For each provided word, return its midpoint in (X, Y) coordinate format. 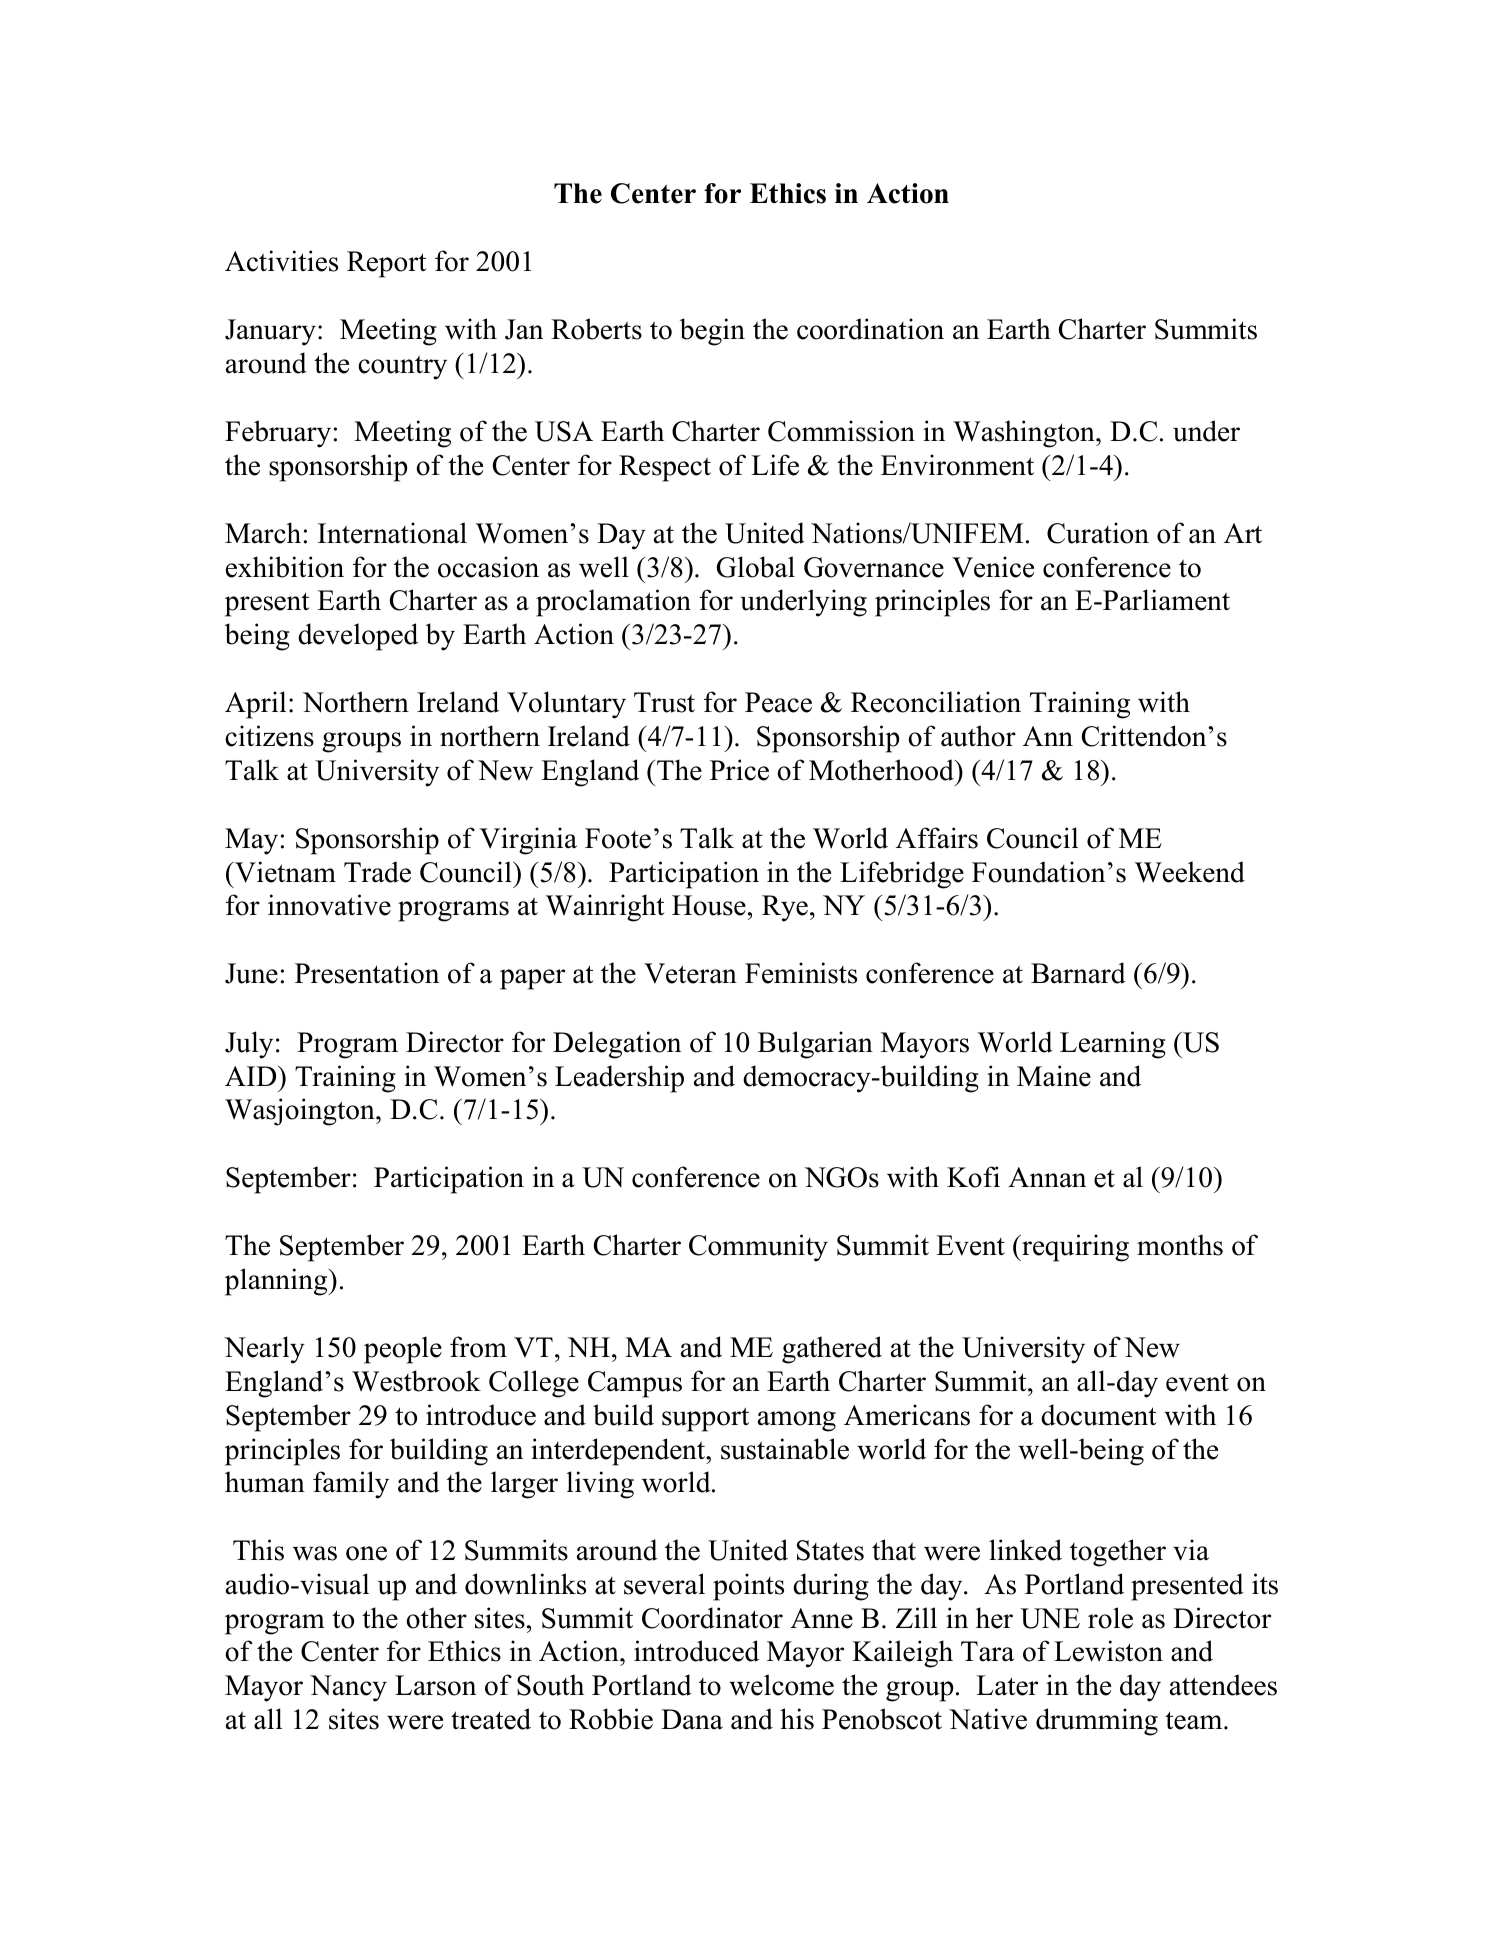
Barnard (1078, 973)
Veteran (690, 973)
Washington (1025, 434)
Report (386, 264)
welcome (781, 1685)
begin (712, 332)
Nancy (348, 1688)
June (251, 973)
